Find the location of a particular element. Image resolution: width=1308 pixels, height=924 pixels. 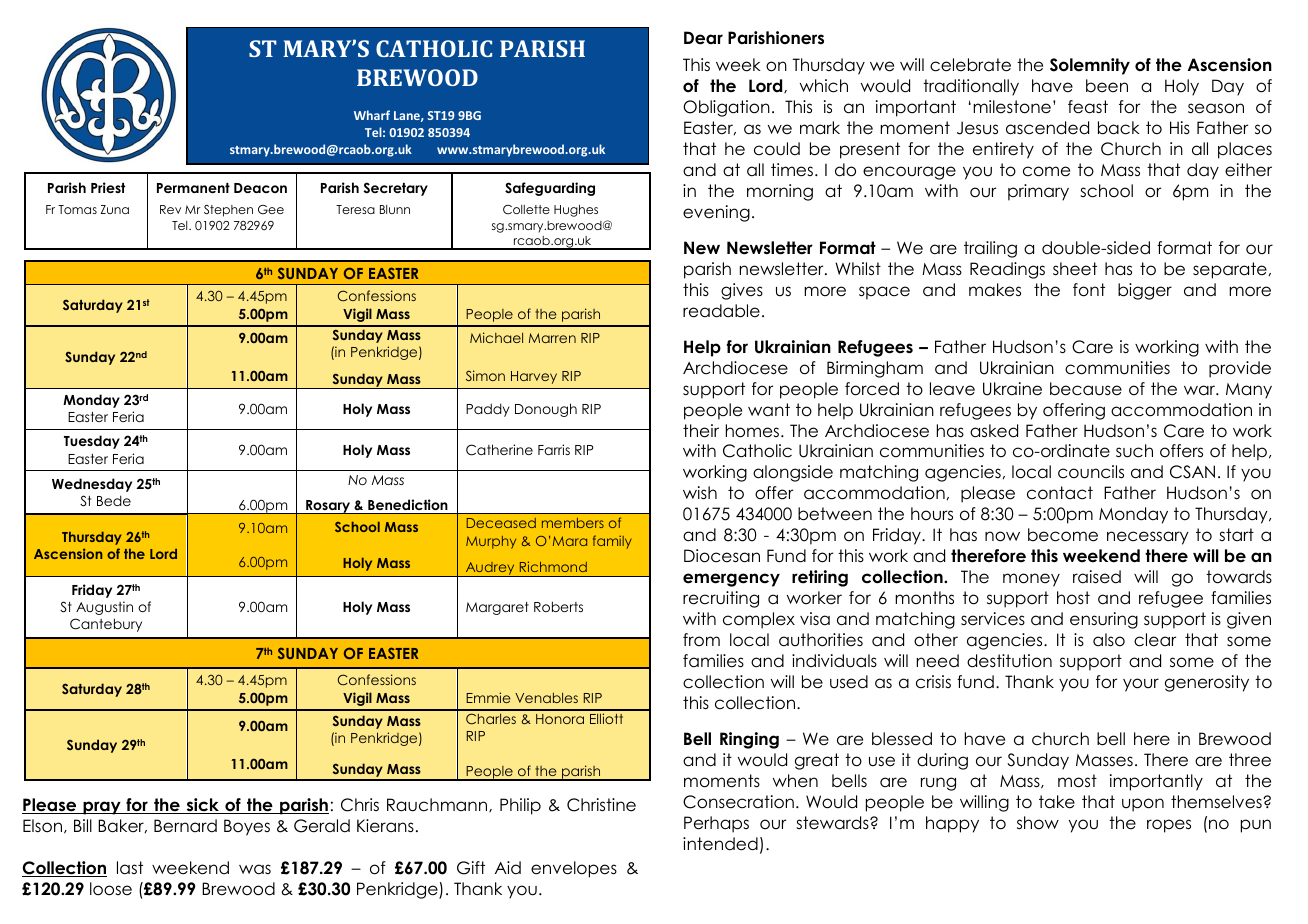

readable is located at coordinates (721, 311).
